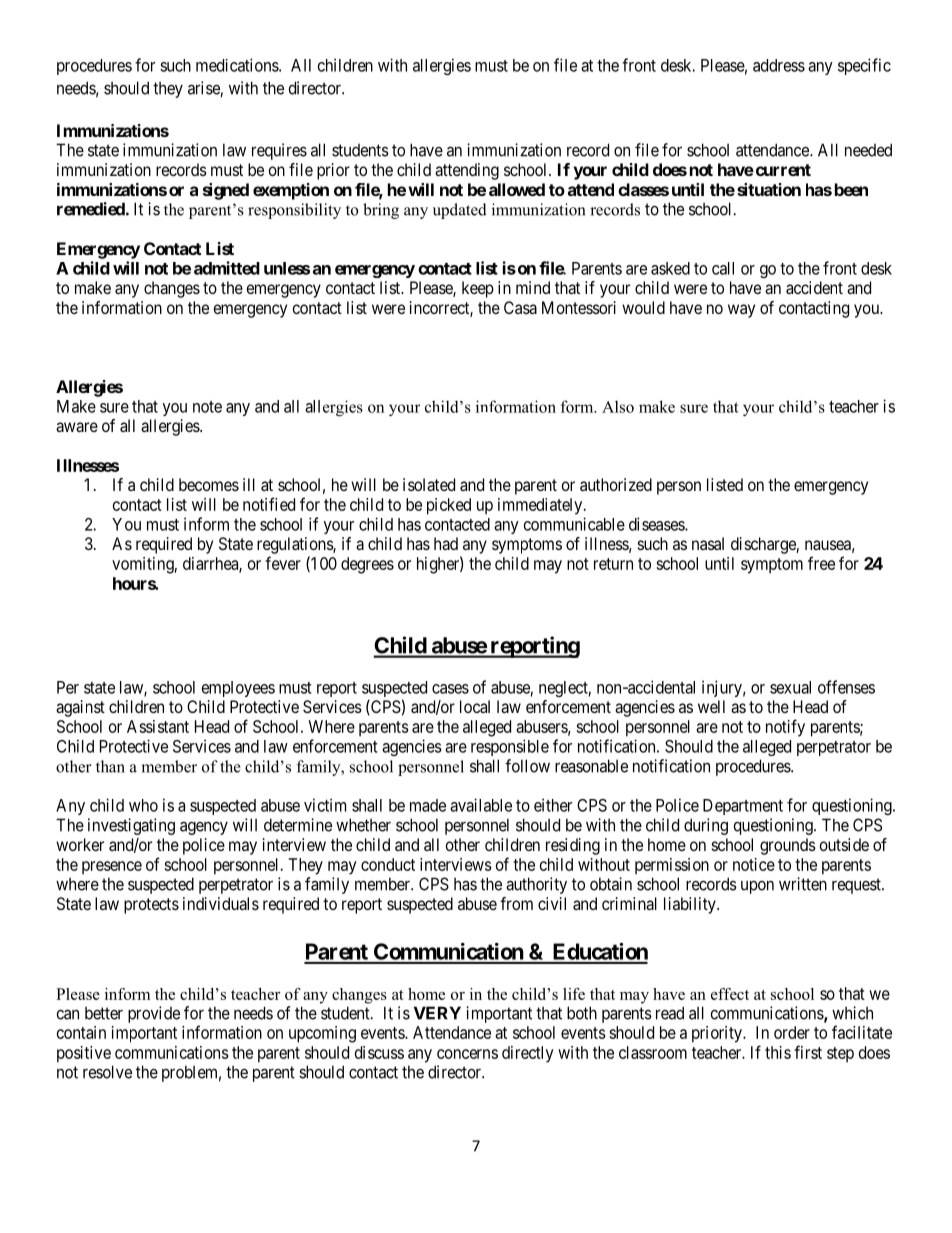 The image size is (952, 1233). I want to click on concerns, so click(467, 1054).
